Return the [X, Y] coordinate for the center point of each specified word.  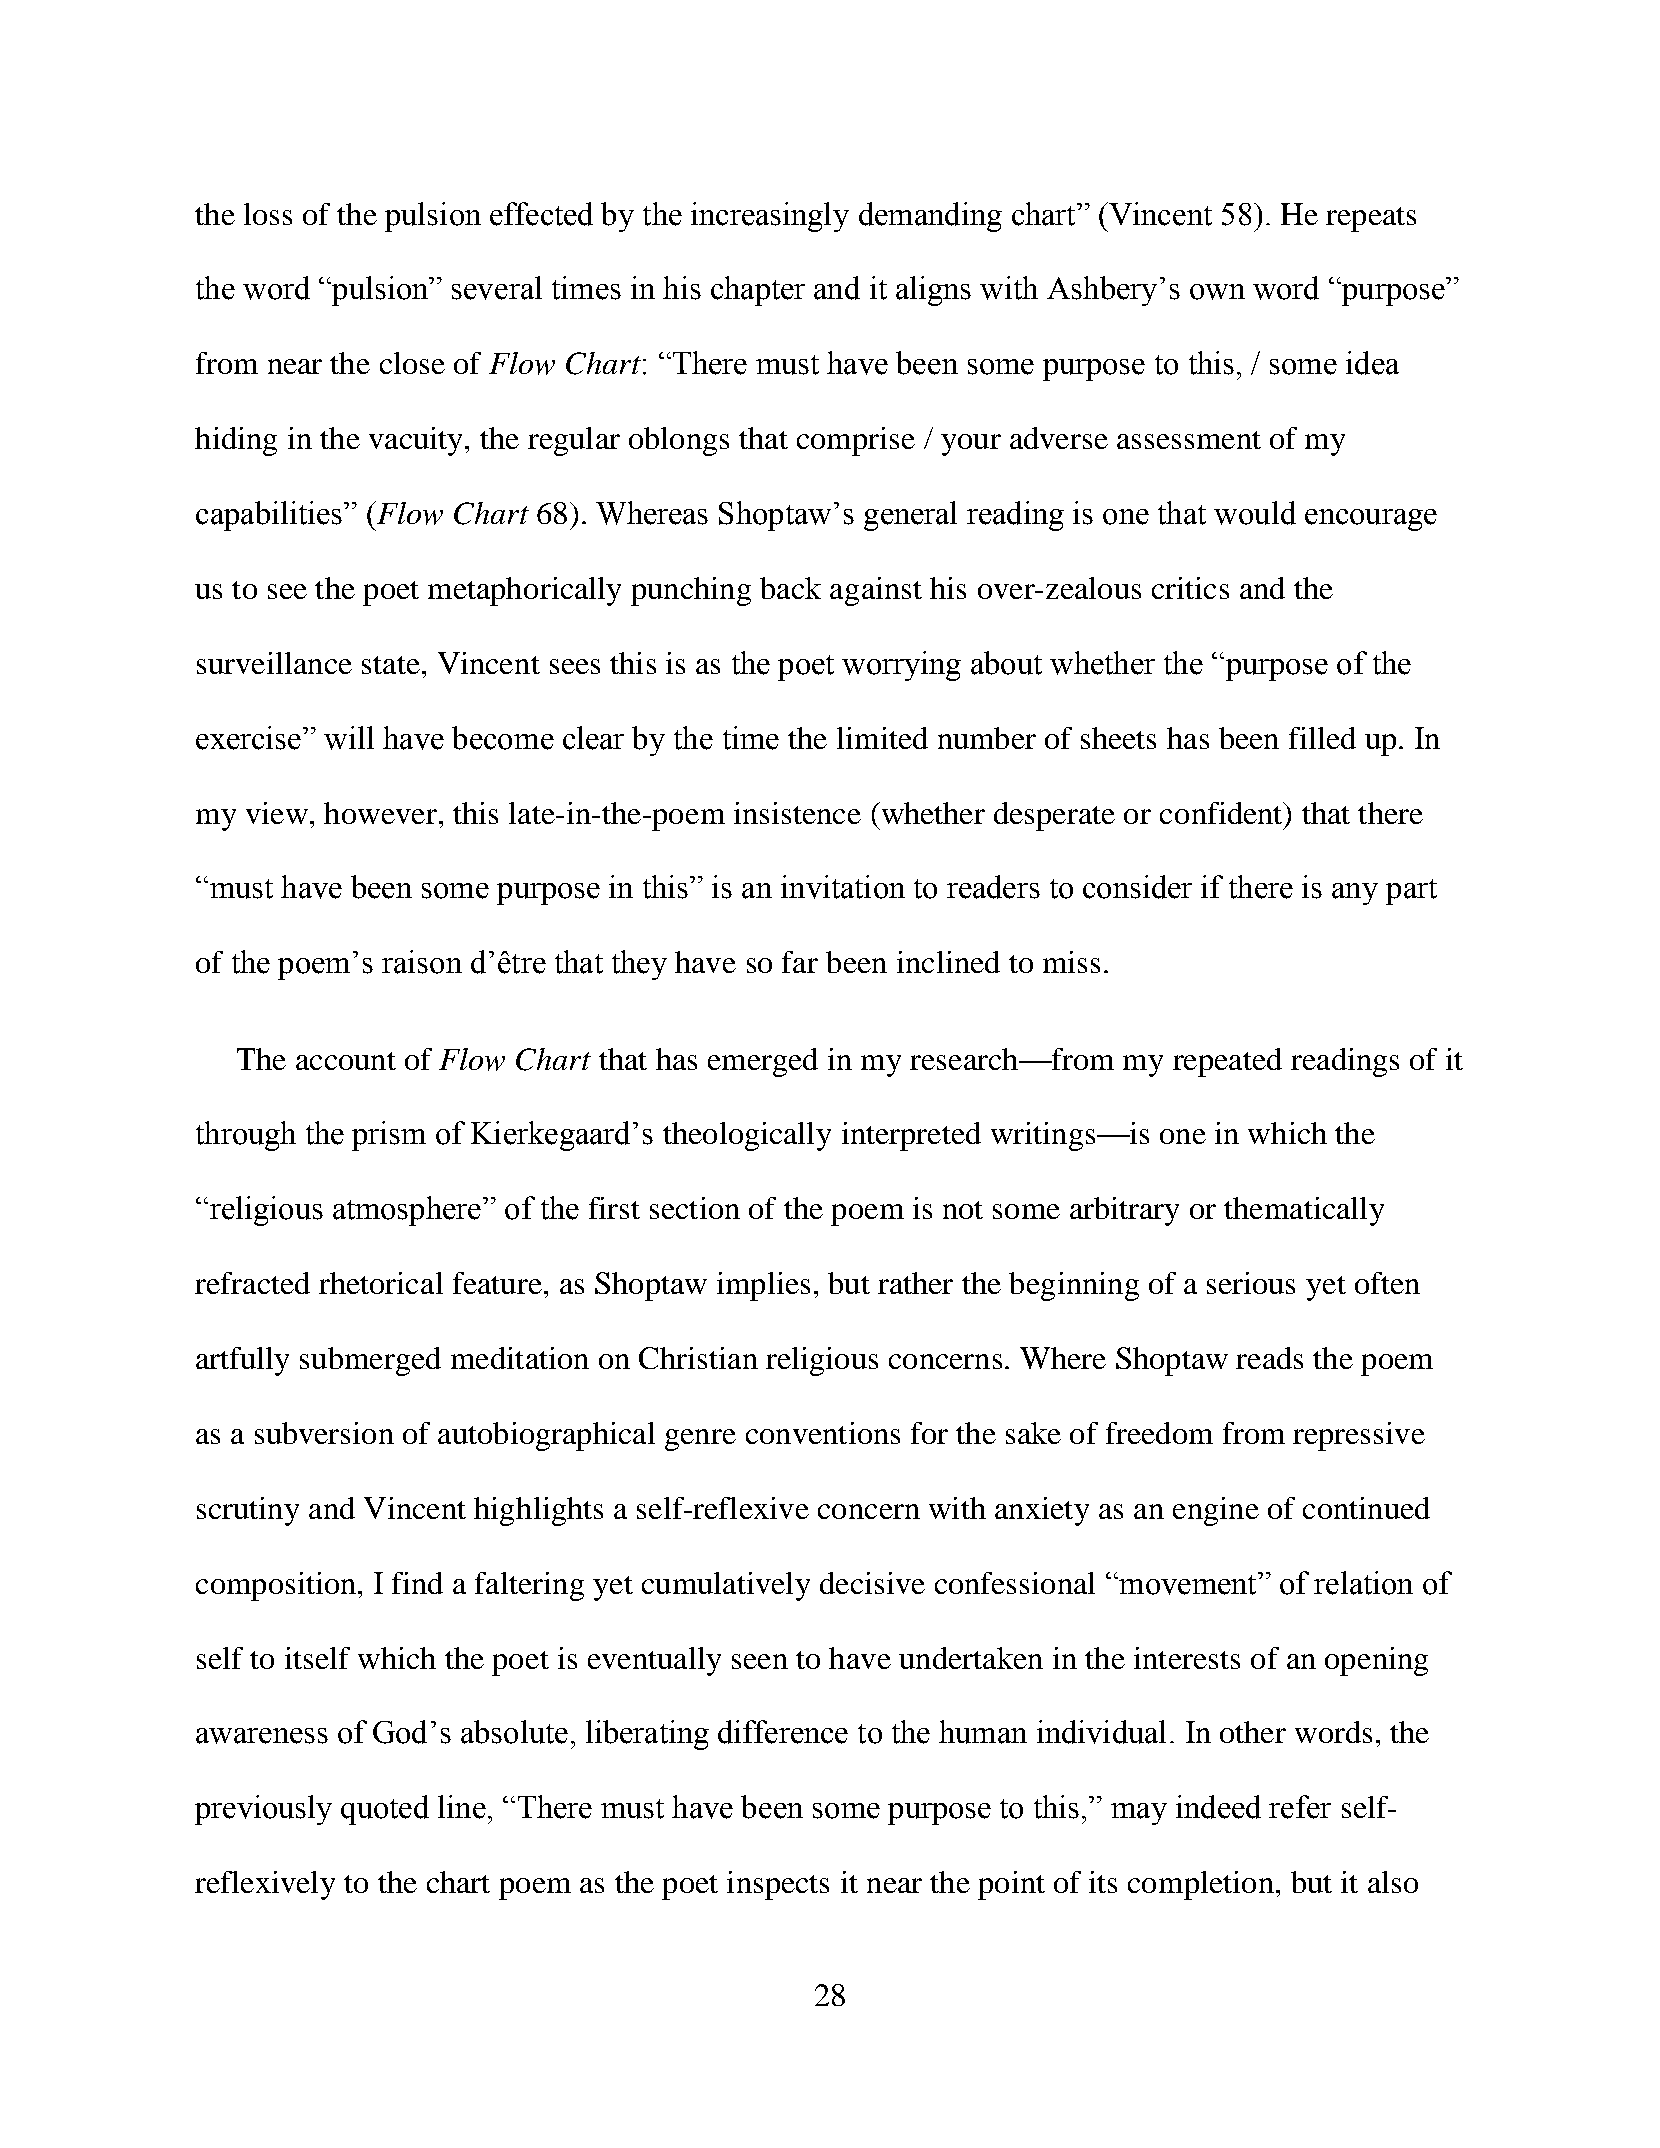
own [1217, 292]
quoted [385, 1810]
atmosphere [407, 1211]
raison [422, 962]
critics [1190, 588]
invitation [843, 887]
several [497, 288]
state [391, 665]
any [1355, 894]
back [790, 588]
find [417, 1583]
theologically [747, 1136]
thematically [1304, 1211]
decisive [872, 1583]
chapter [758, 291]
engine [1216, 1511]
